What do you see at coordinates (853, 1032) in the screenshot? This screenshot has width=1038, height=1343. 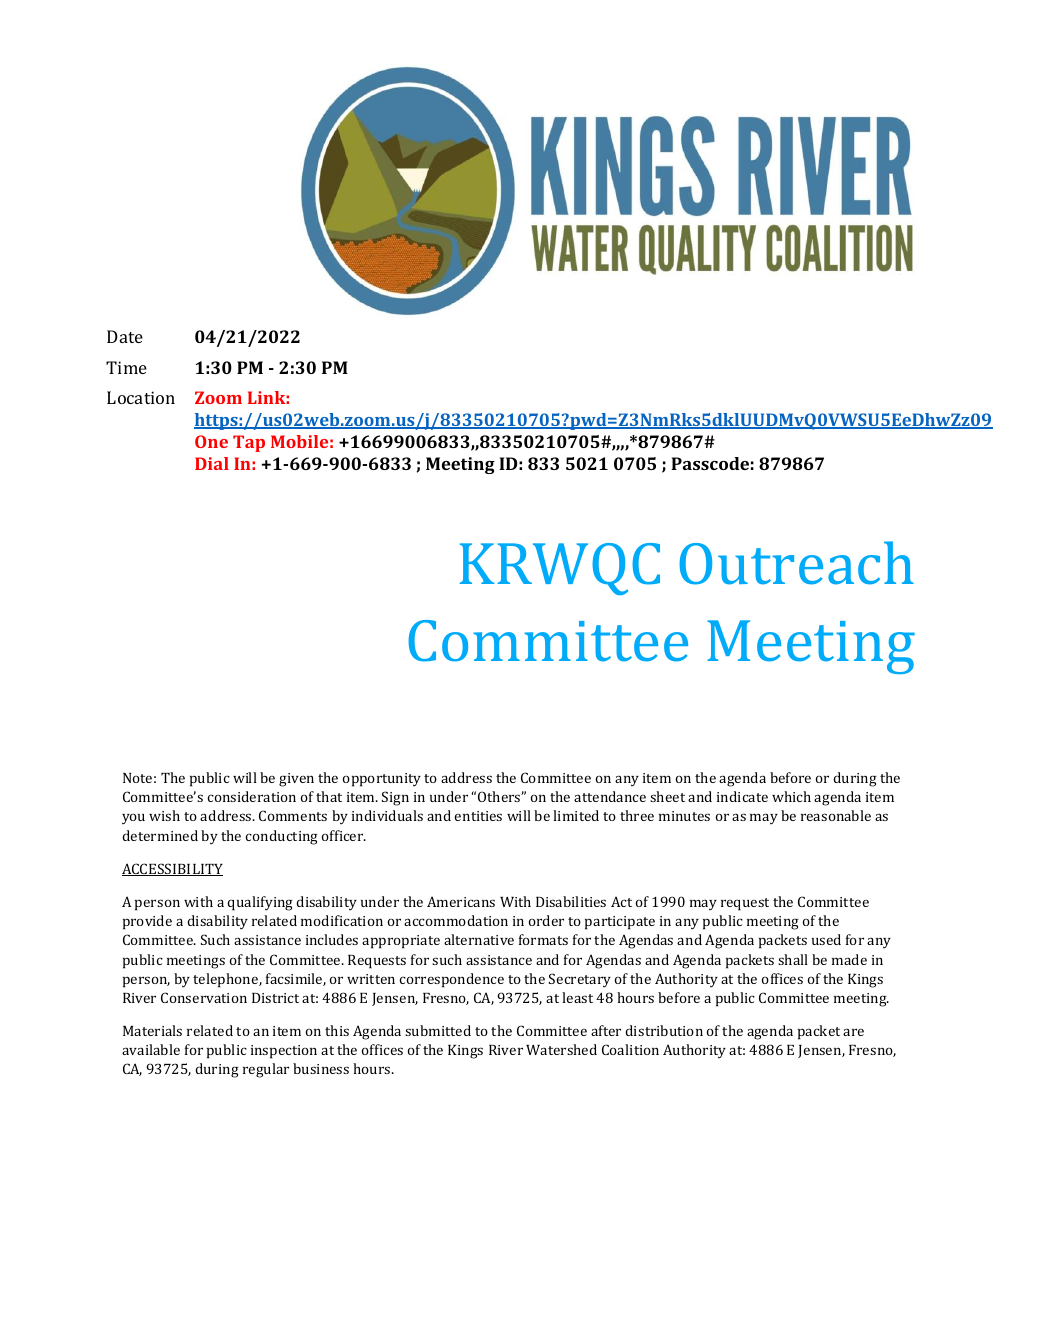 I see `are` at bounding box center [853, 1032].
